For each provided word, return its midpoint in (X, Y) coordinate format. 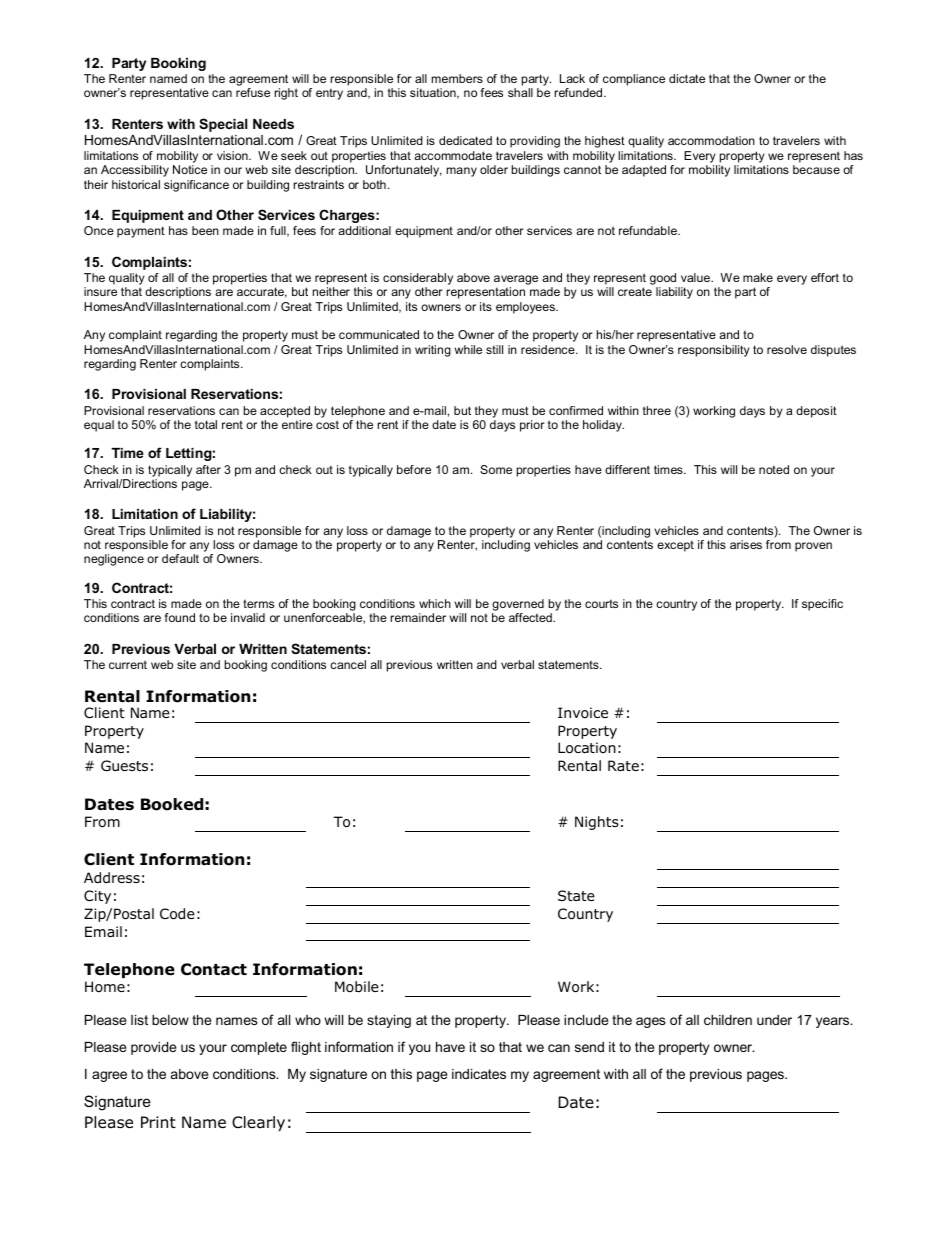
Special (223, 125)
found (180, 617)
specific (822, 605)
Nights (597, 823)
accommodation (711, 140)
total (206, 424)
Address (112, 877)
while (468, 349)
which (435, 603)
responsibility (714, 351)
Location (587, 748)
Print (158, 1122)
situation (434, 93)
